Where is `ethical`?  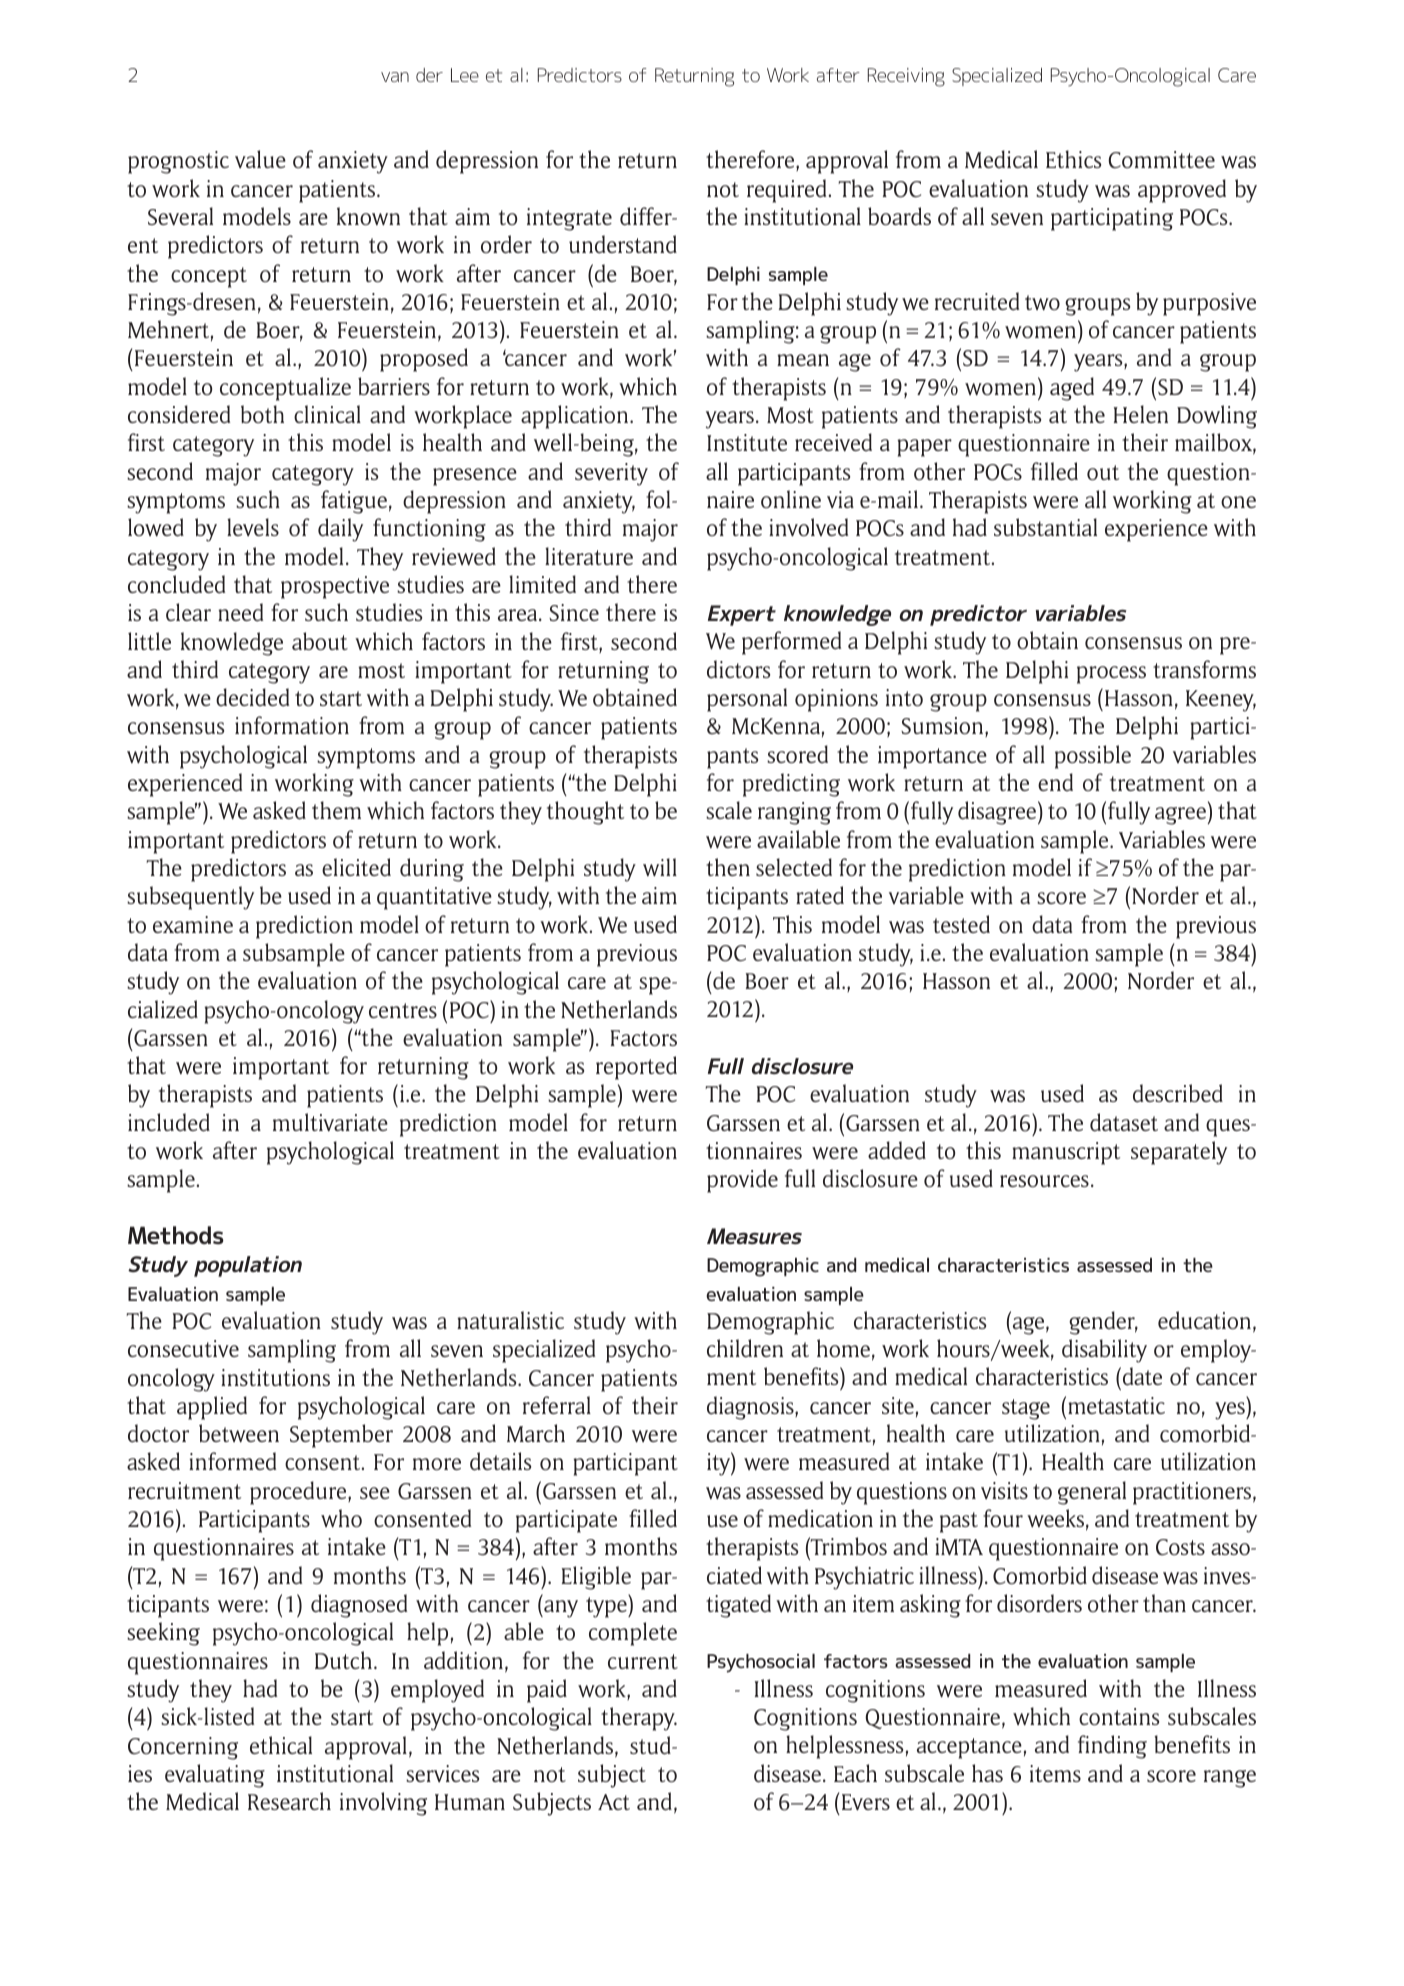
ethical is located at coordinates (281, 1745).
